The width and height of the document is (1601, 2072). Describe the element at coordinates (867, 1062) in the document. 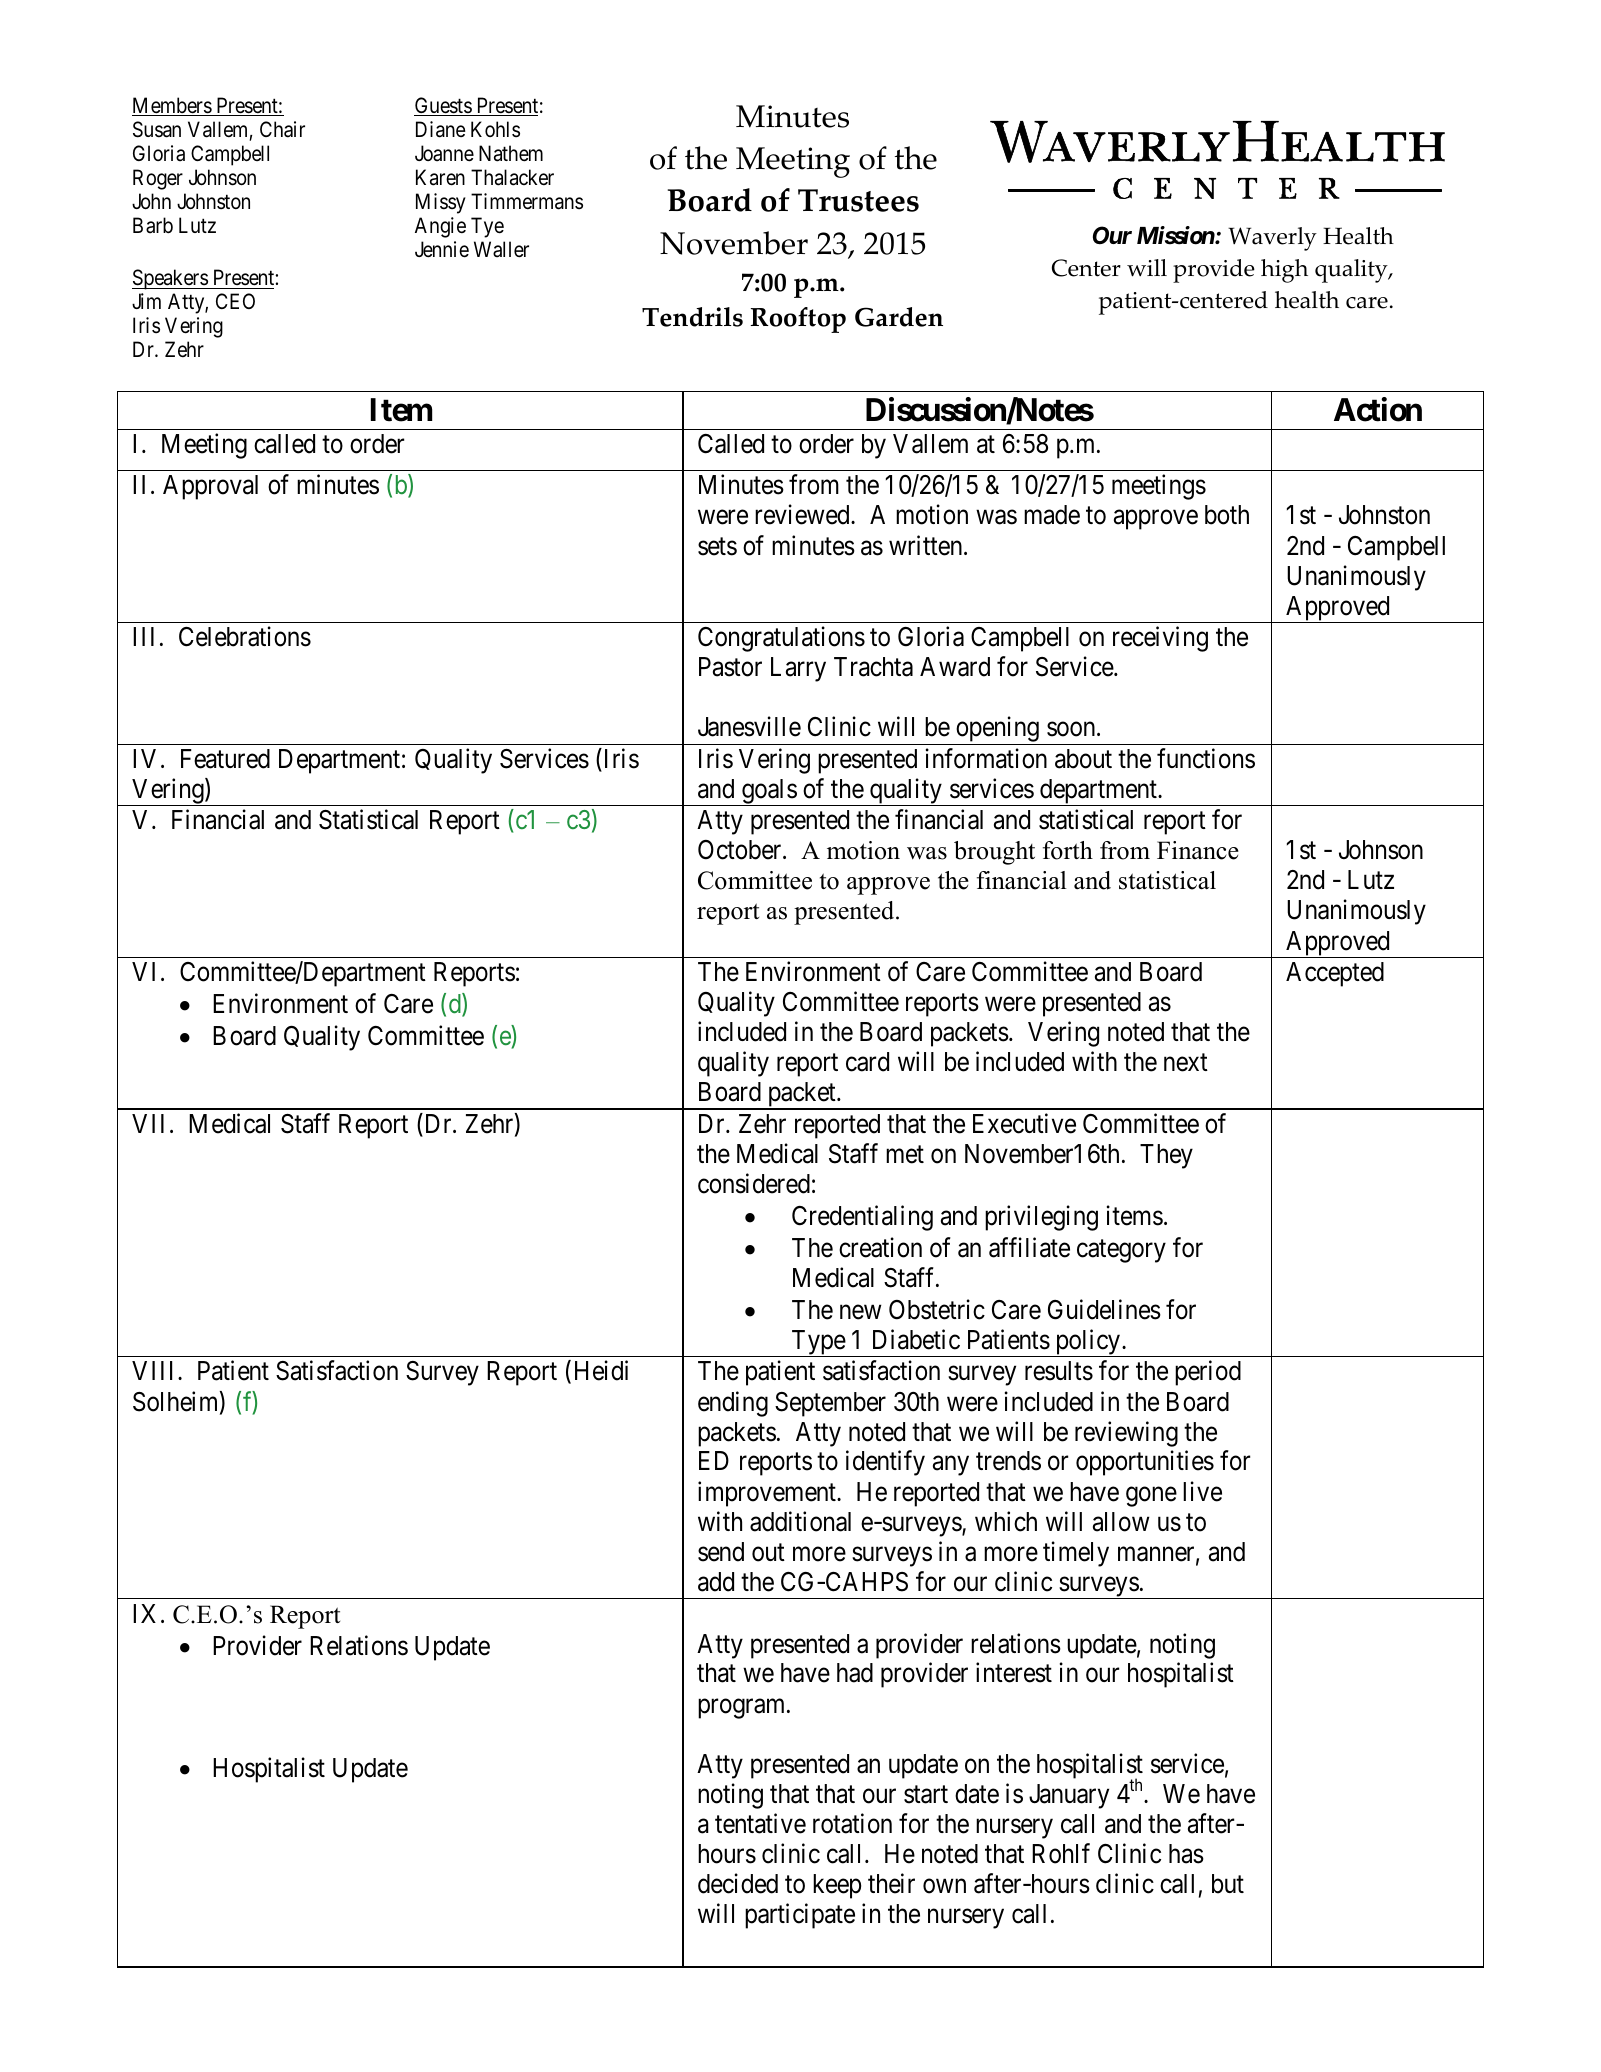

I see `card` at that location.
